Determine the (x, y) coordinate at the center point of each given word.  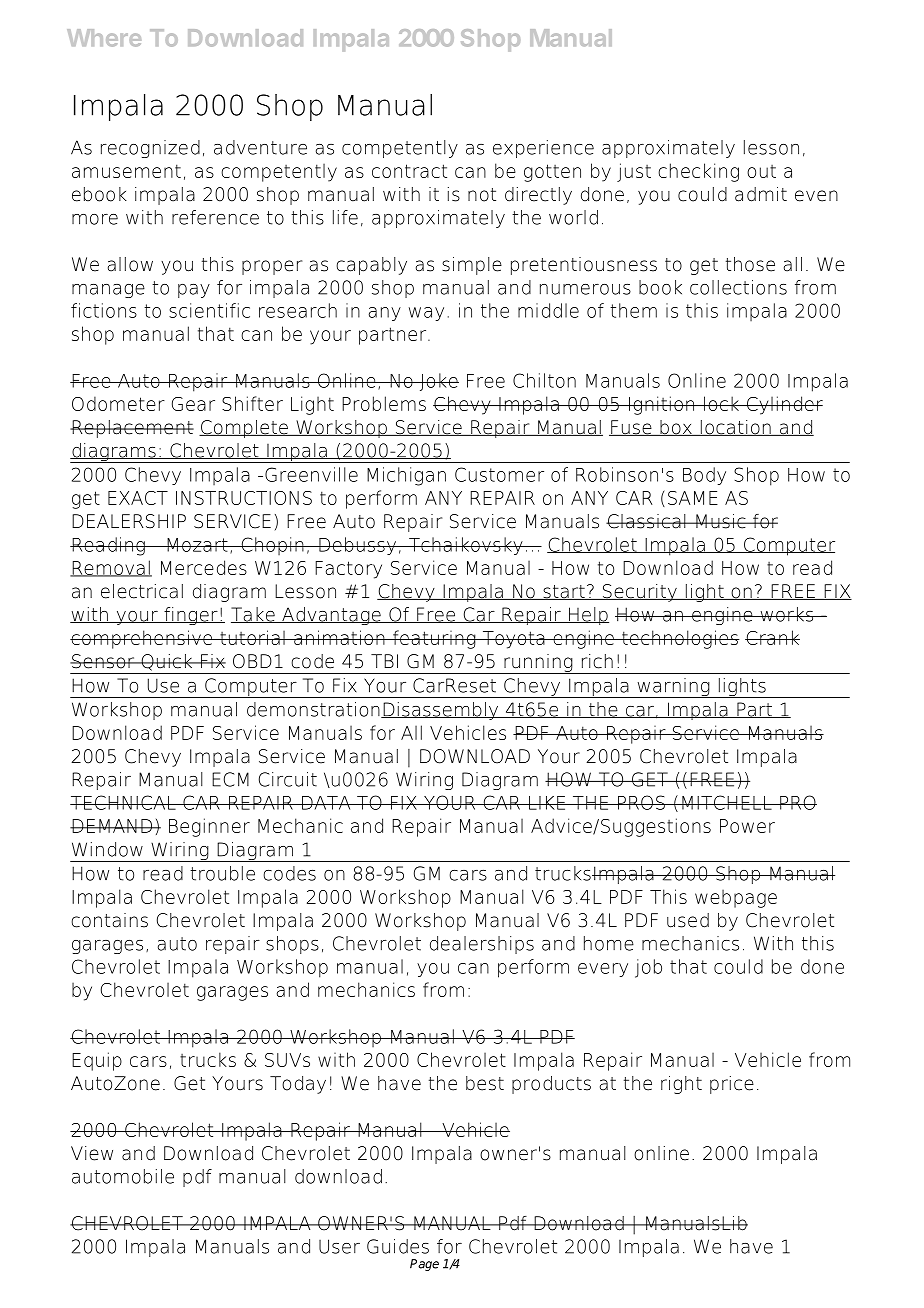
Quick (167, 662)
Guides (398, 1246)
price (732, 1085)
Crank (772, 637)
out (761, 171)
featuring (434, 639)
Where (104, 38)
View (92, 1153)
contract (409, 171)
